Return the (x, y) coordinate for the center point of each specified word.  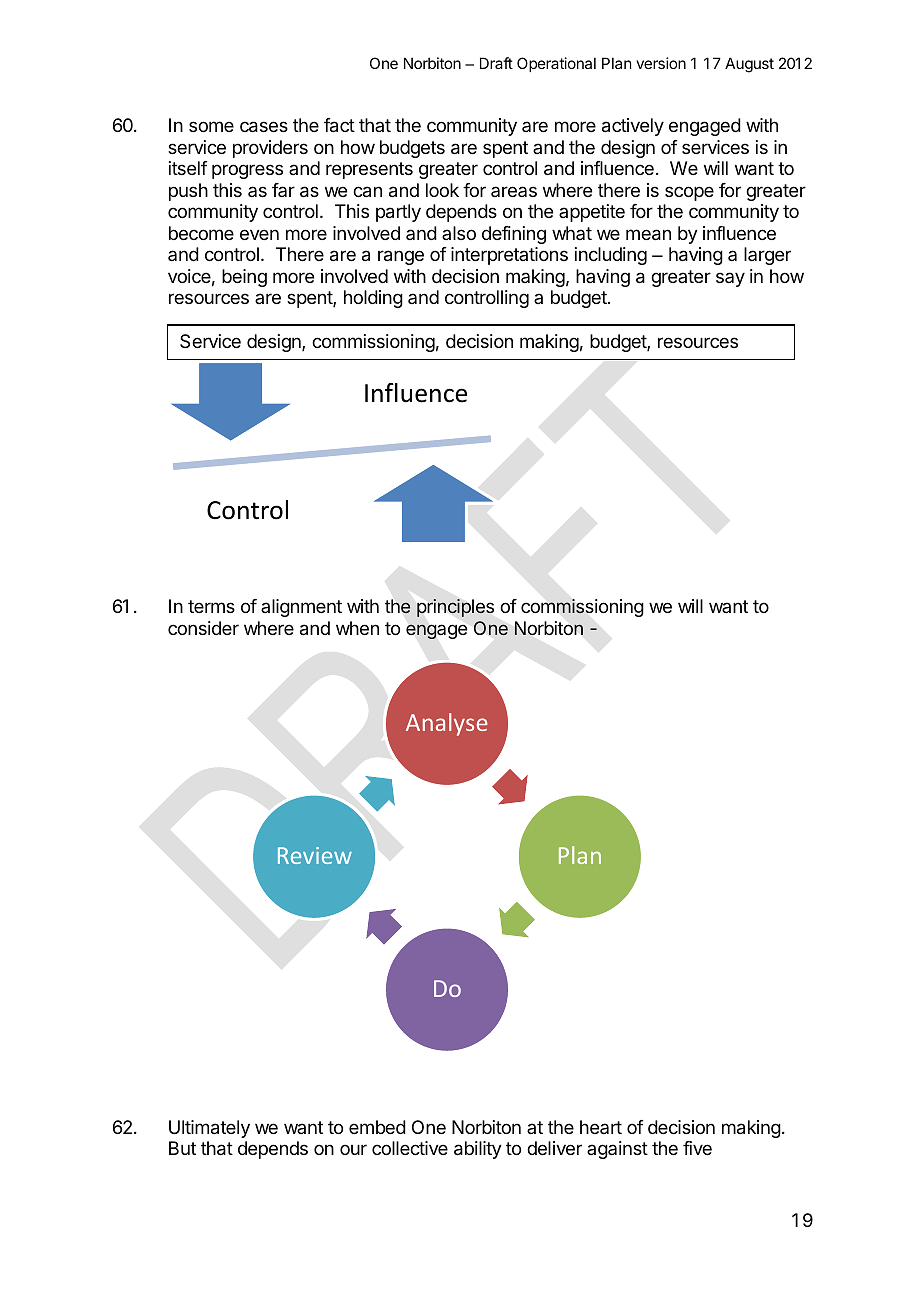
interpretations (509, 256)
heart (601, 1127)
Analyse (447, 724)
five (697, 1148)
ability (478, 1150)
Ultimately (209, 1129)
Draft (496, 63)
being (244, 278)
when (357, 628)
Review (315, 855)
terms (211, 606)
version (661, 63)
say (730, 279)
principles (455, 608)
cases (264, 127)
